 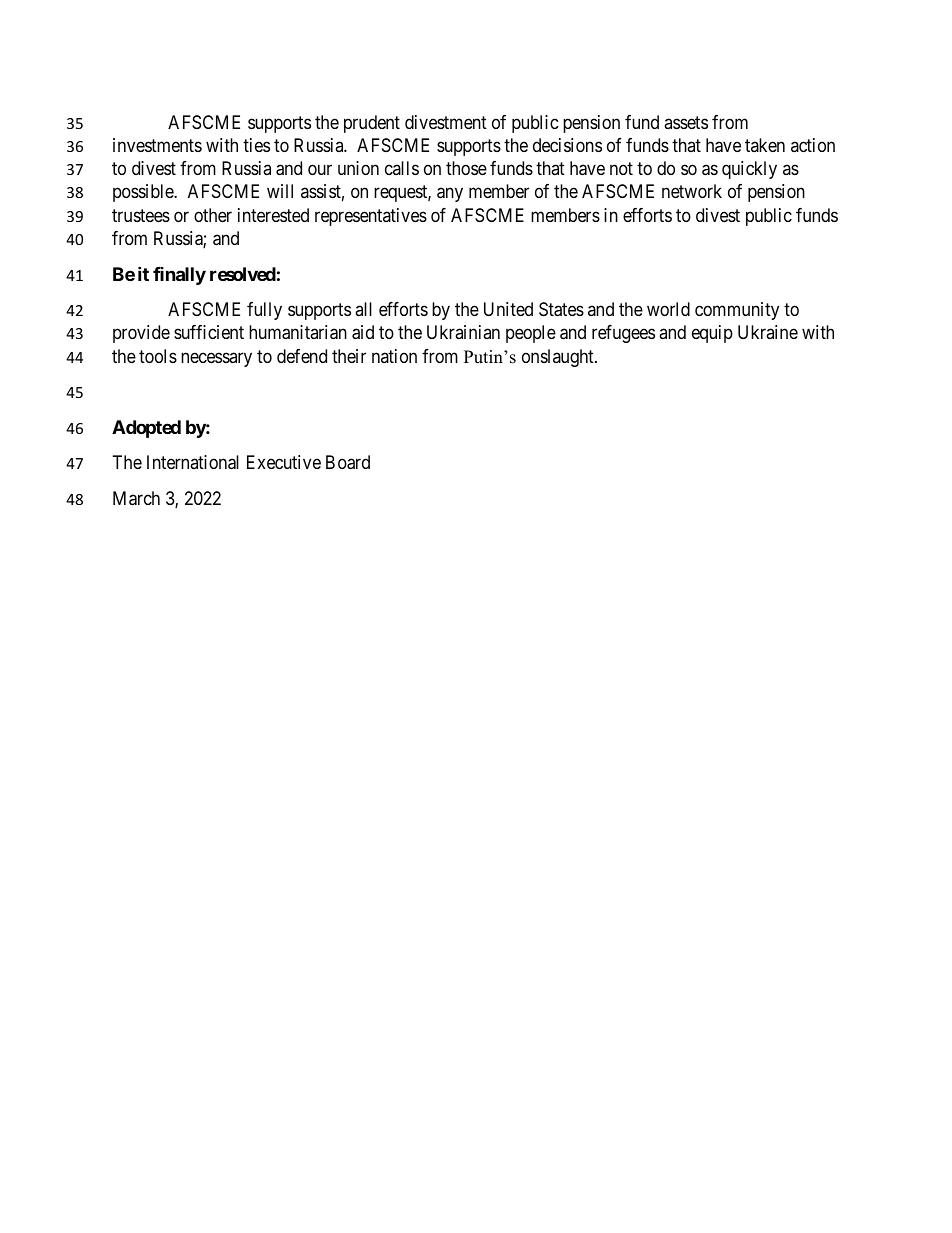 I want to click on ties, so click(x=256, y=145).
